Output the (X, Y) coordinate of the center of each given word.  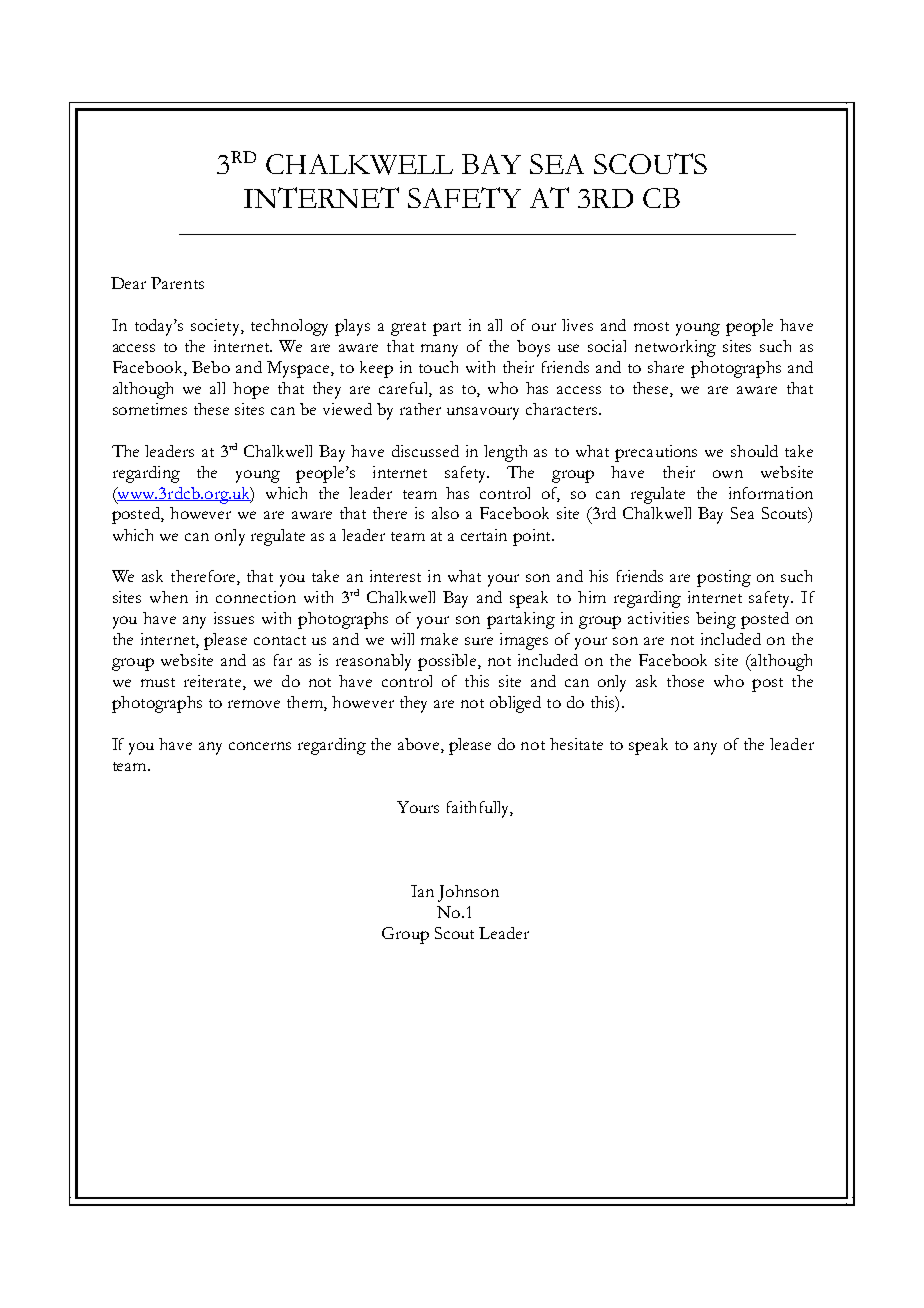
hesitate (576, 744)
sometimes (150, 409)
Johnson (468, 893)
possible (447, 662)
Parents (177, 283)
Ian (422, 891)
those (685, 681)
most (651, 326)
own (728, 474)
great (408, 329)
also (445, 513)
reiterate (214, 682)
